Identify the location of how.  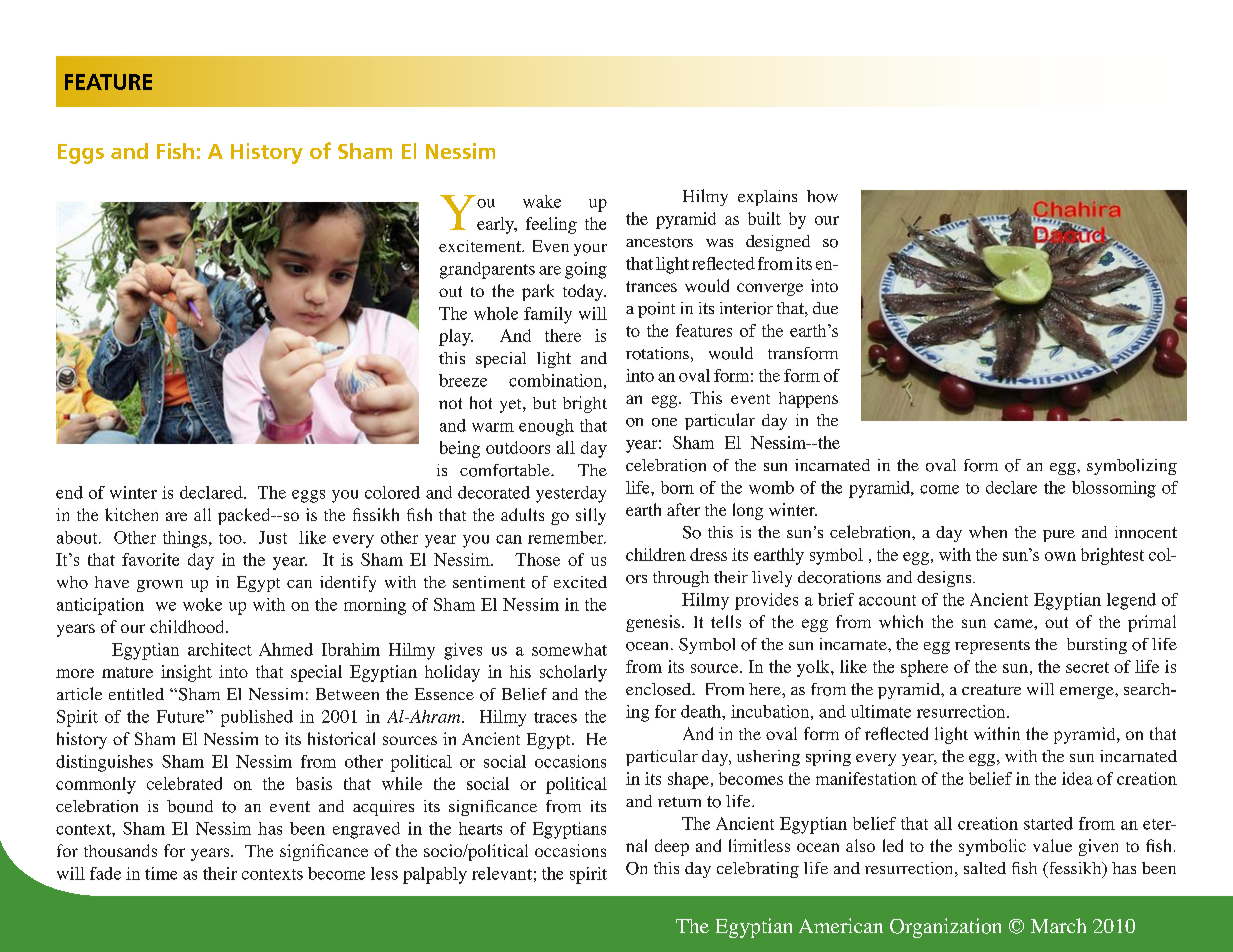
(822, 196).
